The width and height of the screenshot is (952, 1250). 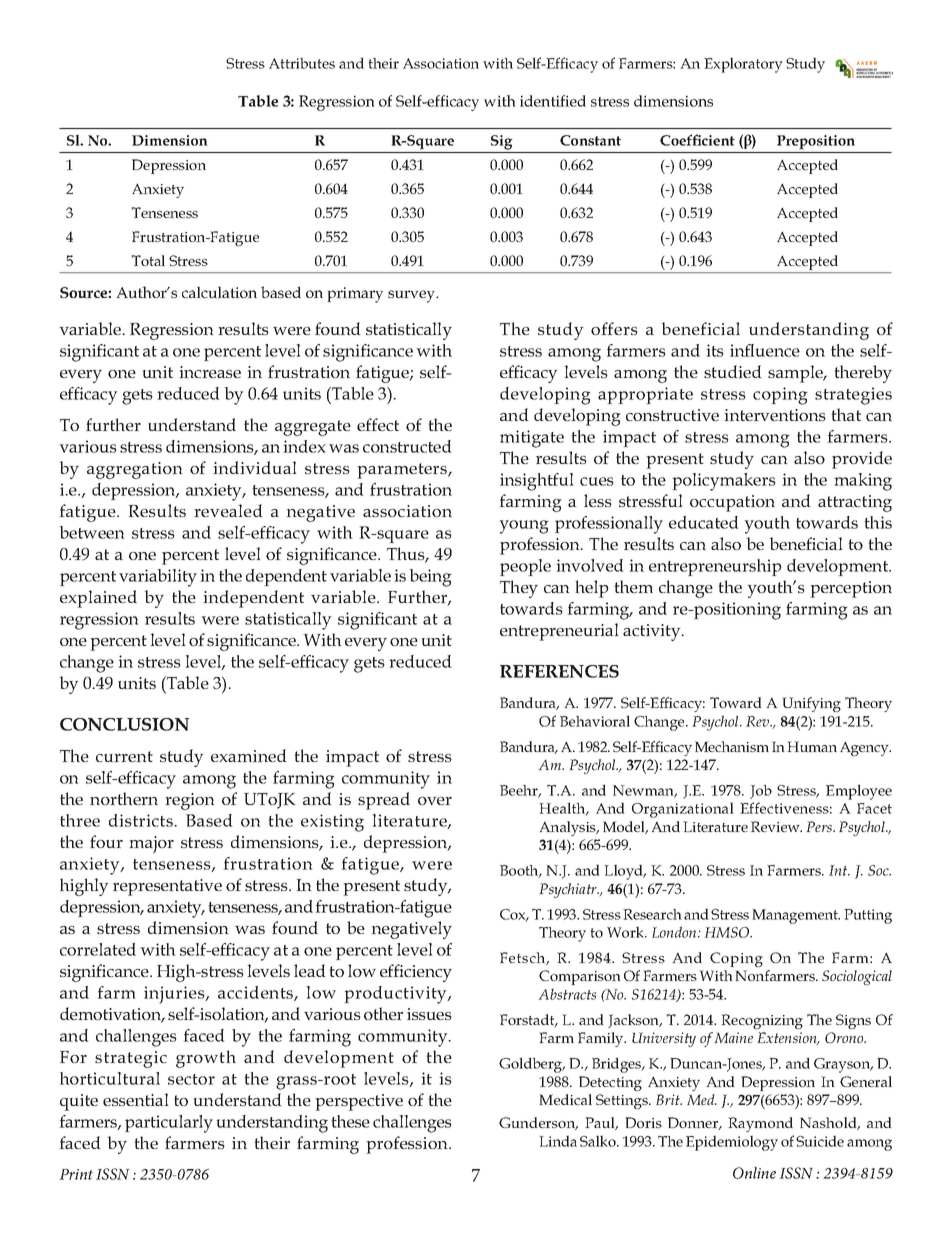 What do you see at coordinates (743, 65) in the screenshot?
I see `Exploratory` at bounding box center [743, 65].
